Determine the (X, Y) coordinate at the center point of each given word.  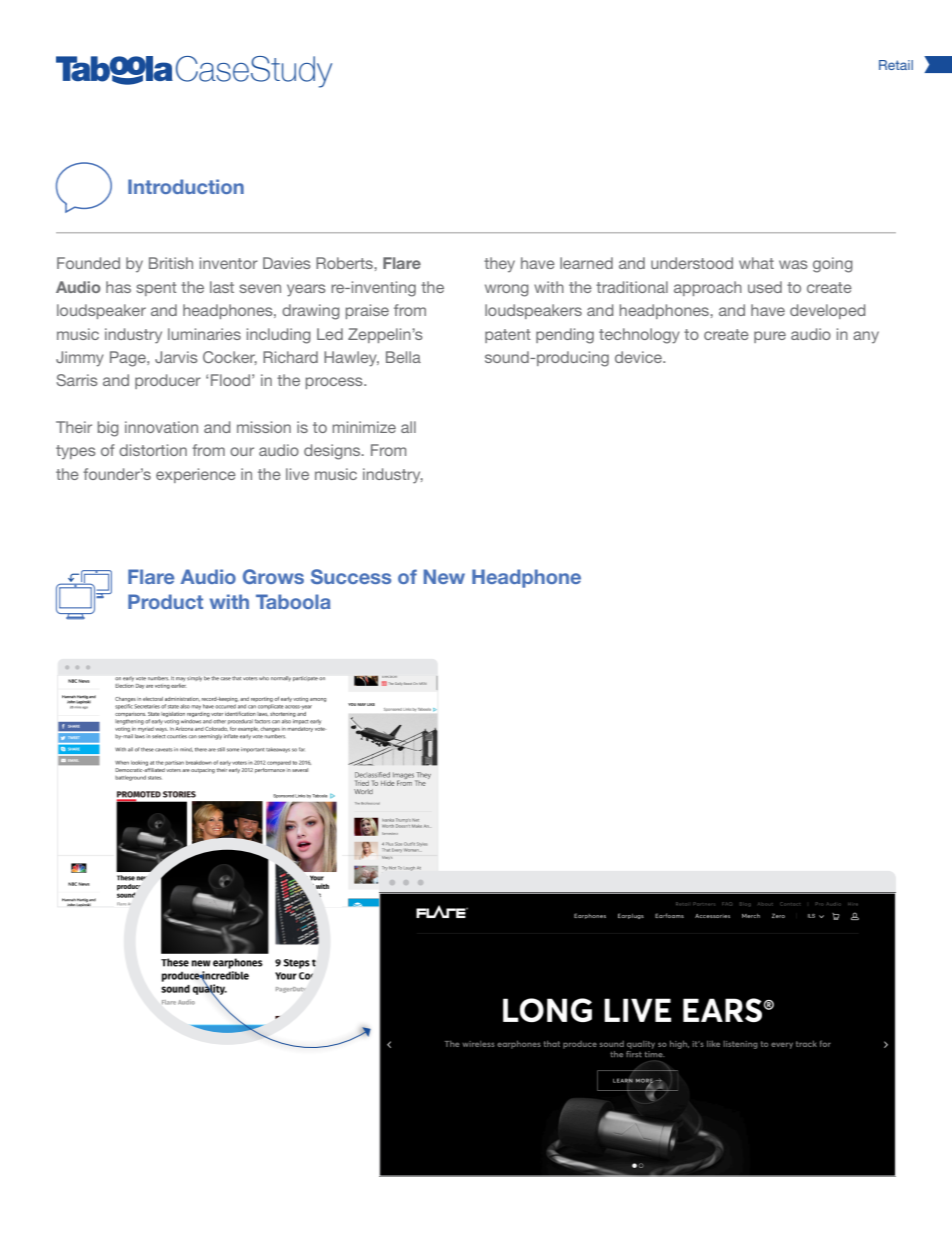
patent (508, 336)
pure (770, 337)
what (756, 263)
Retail (896, 65)
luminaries (204, 334)
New (444, 576)
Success (351, 576)
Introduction (186, 186)
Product (165, 601)
